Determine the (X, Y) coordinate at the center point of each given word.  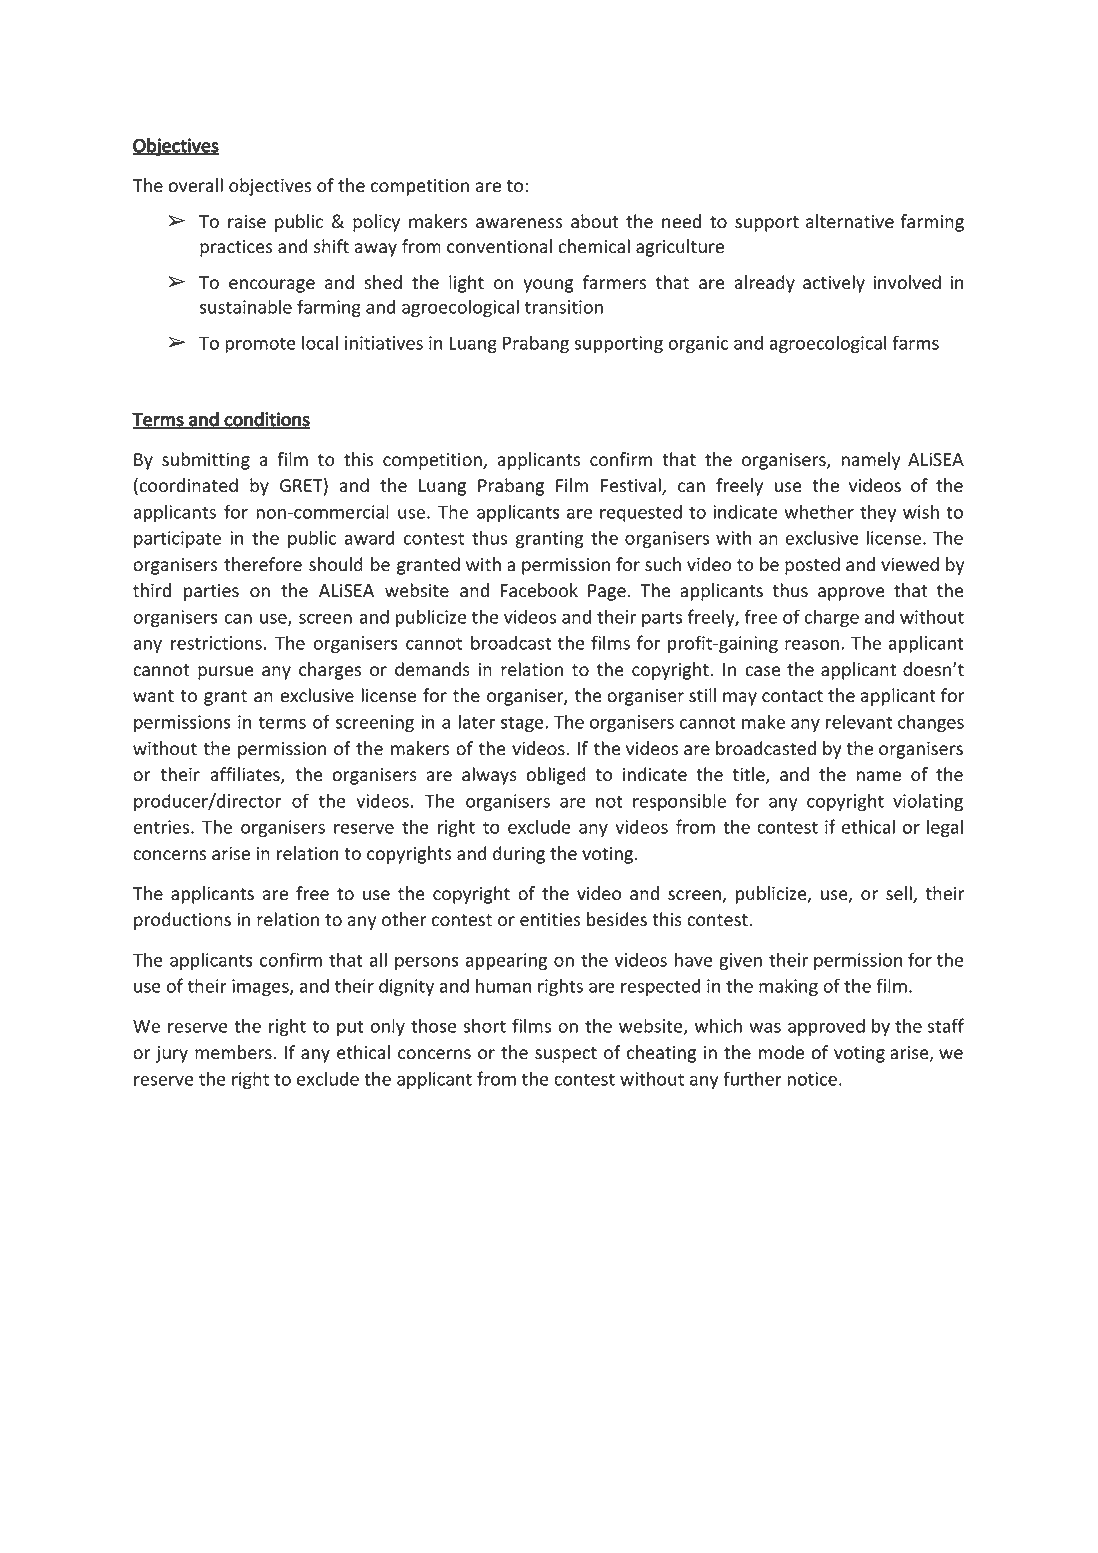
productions (182, 921)
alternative (850, 221)
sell (900, 894)
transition (564, 307)
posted (812, 566)
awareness (519, 223)
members (234, 1052)
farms (915, 342)
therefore (263, 564)
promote (260, 345)
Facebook (539, 590)
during (519, 855)
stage (523, 724)
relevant (859, 721)
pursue (225, 673)
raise (247, 222)
